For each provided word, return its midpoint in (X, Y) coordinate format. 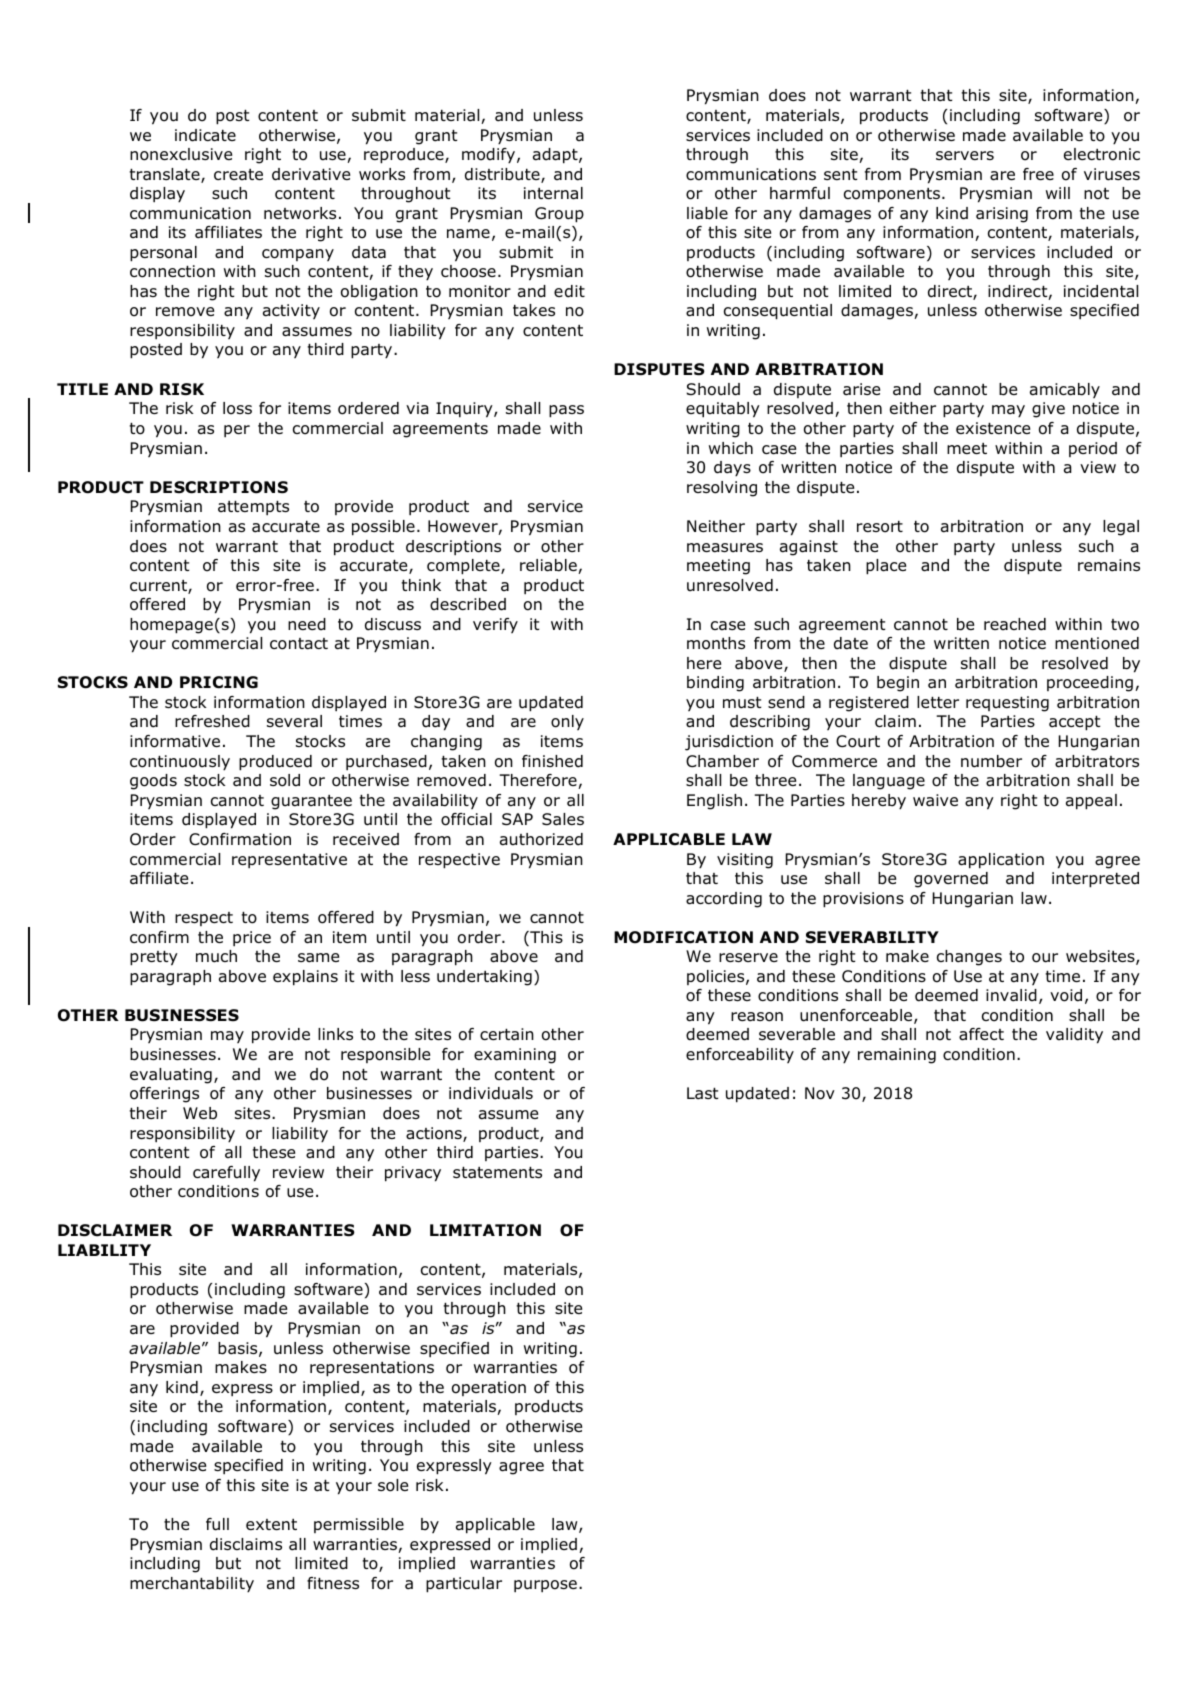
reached (1015, 624)
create (238, 174)
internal (553, 193)
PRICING (219, 682)
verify (495, 625)
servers (965, 155)
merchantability (192, 1584)
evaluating (171, 1076)
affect (981, 1034)
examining (515, 1056)
